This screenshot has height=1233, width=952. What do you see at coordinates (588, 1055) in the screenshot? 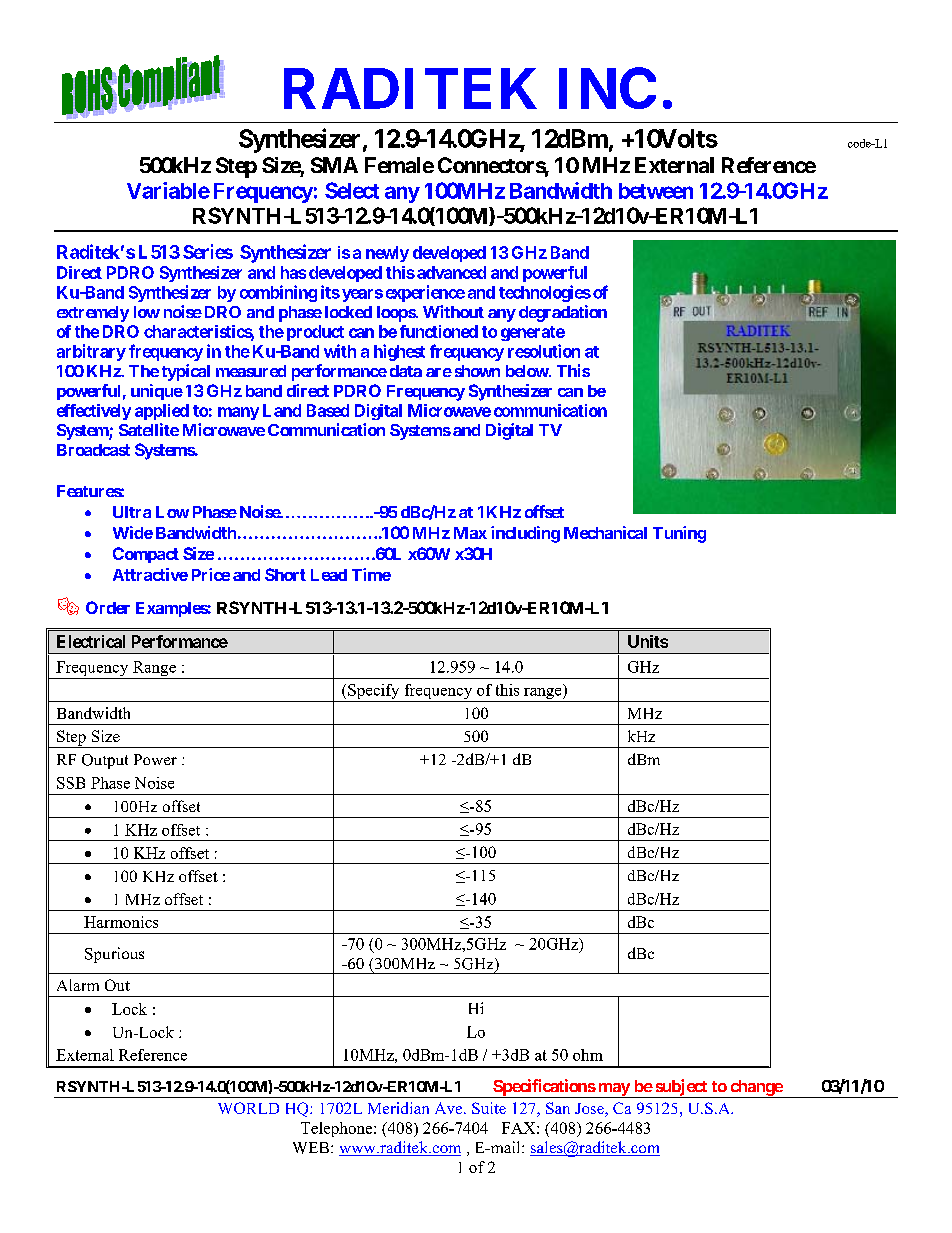
I see `ohm` at bounding box center [588, 1055].
